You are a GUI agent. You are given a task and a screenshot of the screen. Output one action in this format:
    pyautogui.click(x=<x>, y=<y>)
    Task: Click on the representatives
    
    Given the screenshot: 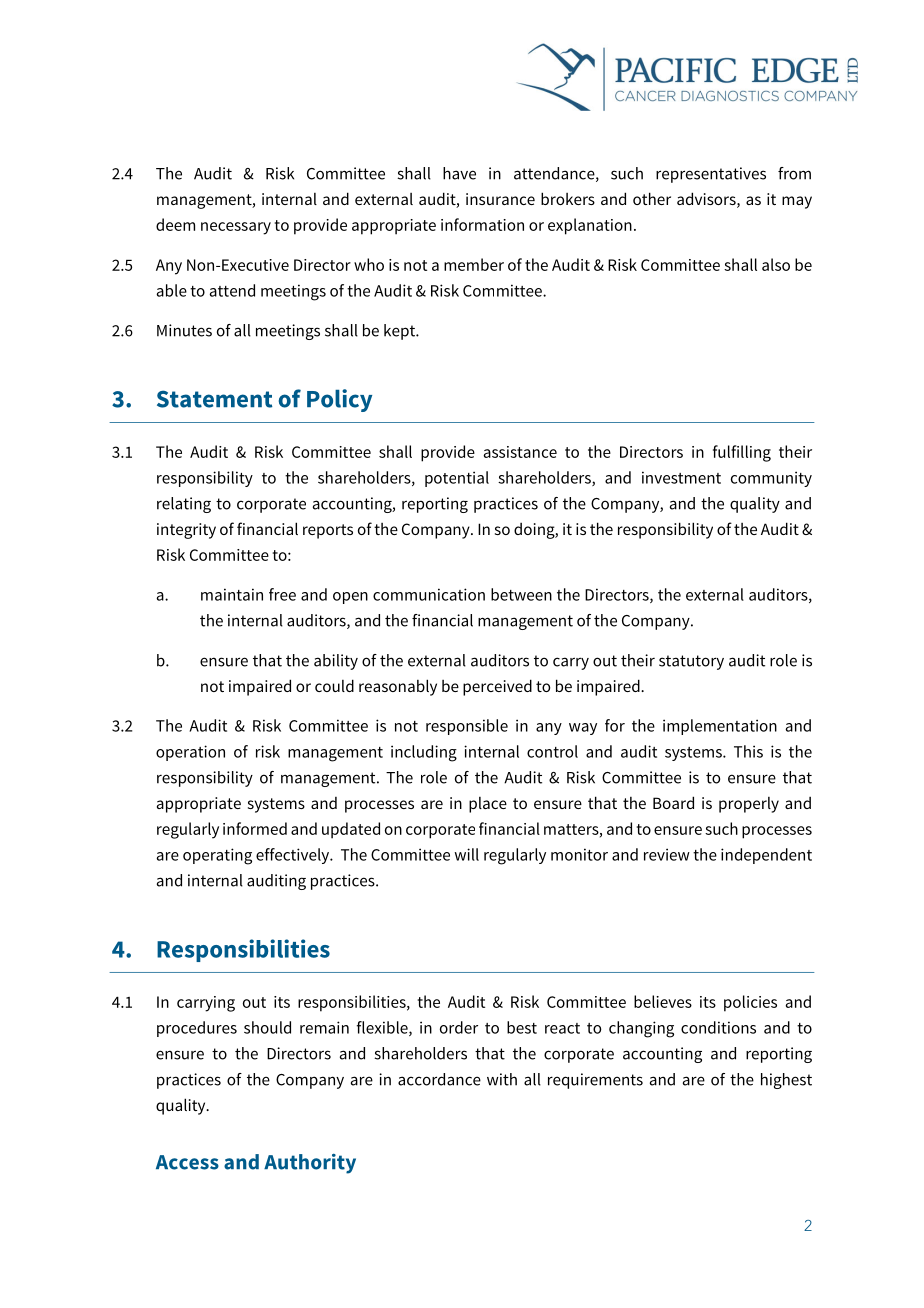 What is the action you would take?
    pyautogui.click(x=711, y=175)
